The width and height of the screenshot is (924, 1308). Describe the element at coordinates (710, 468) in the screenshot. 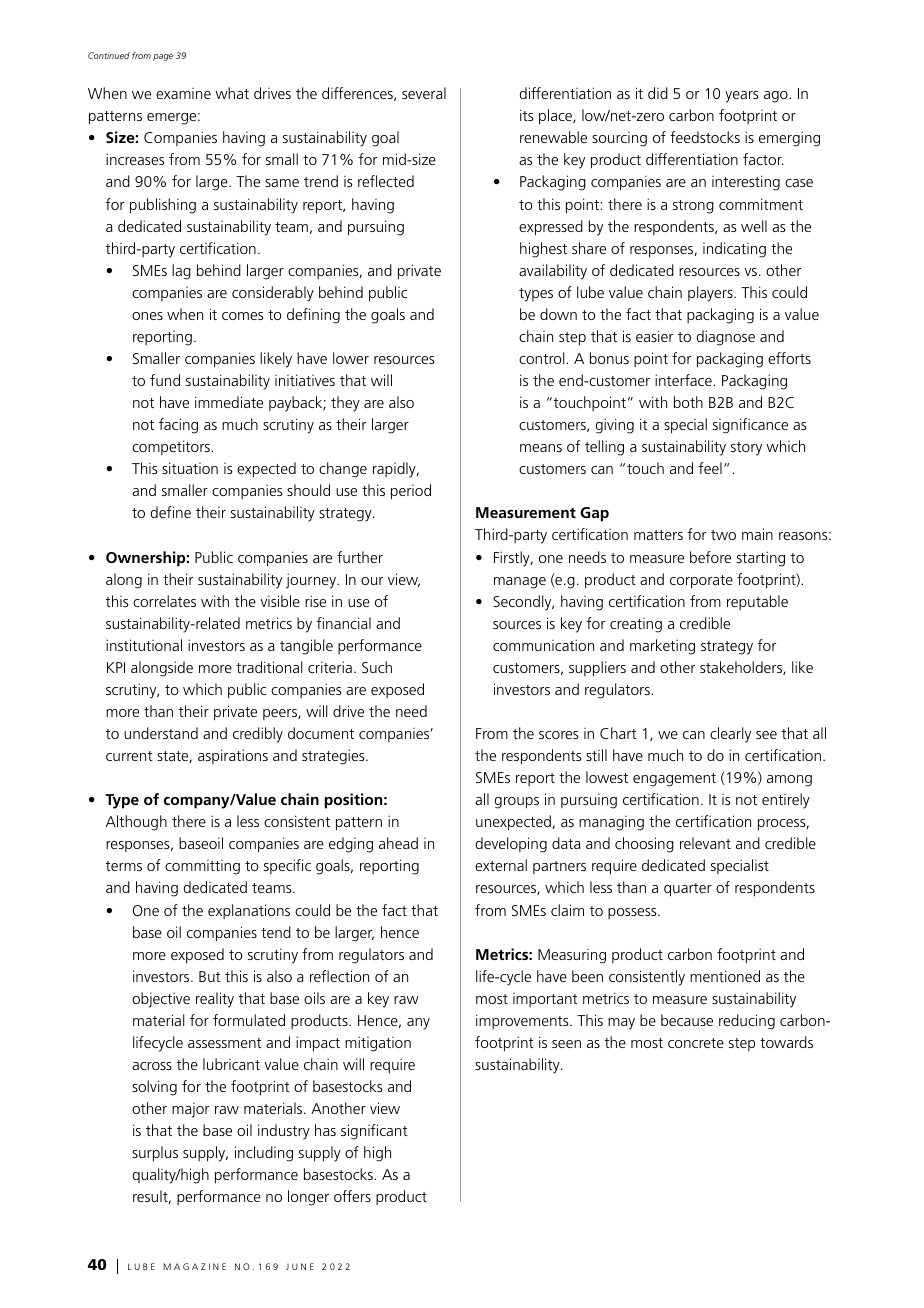

I see `feel` at that location.
